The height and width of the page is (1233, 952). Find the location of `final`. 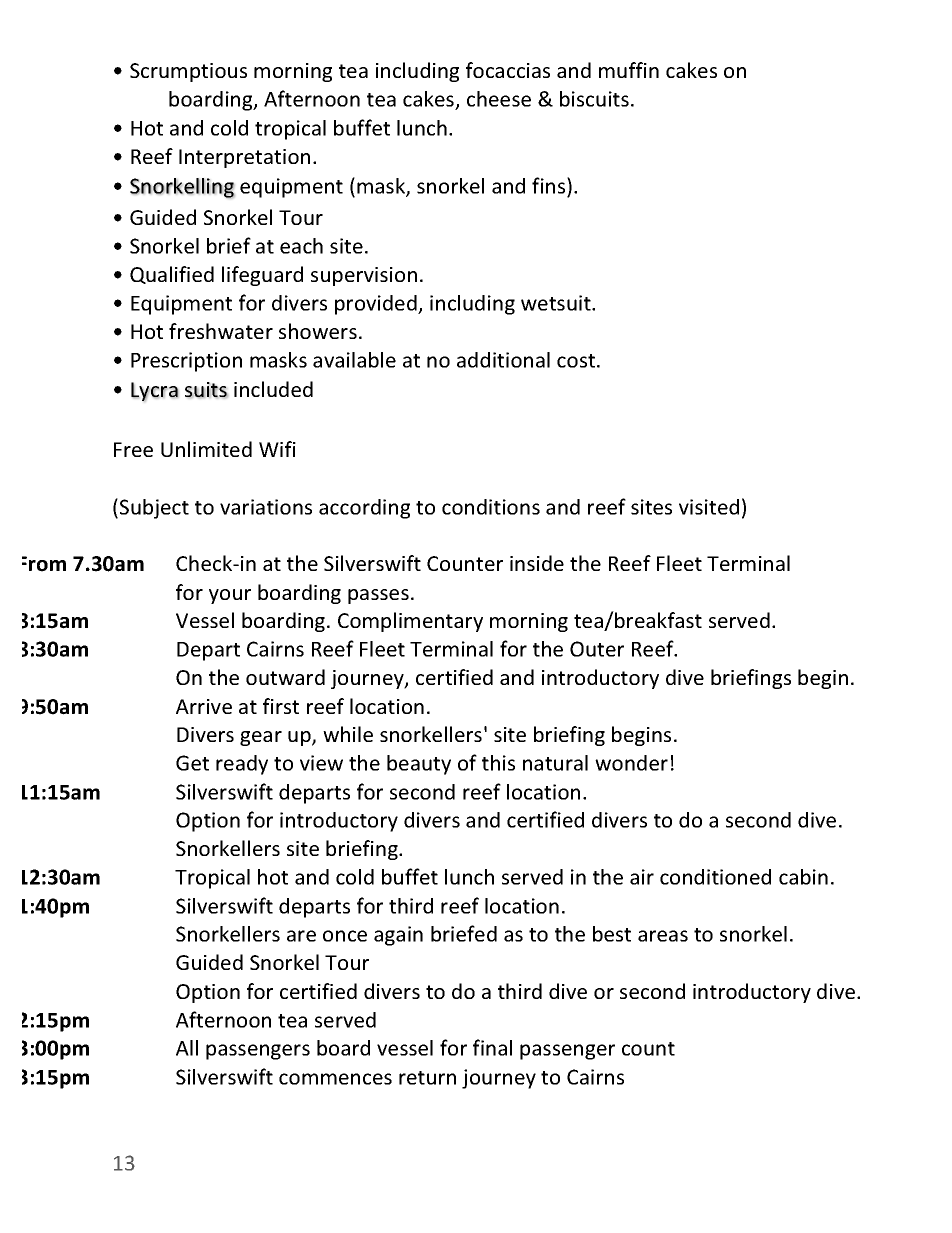

final is located at coordinates (492, 1047).
